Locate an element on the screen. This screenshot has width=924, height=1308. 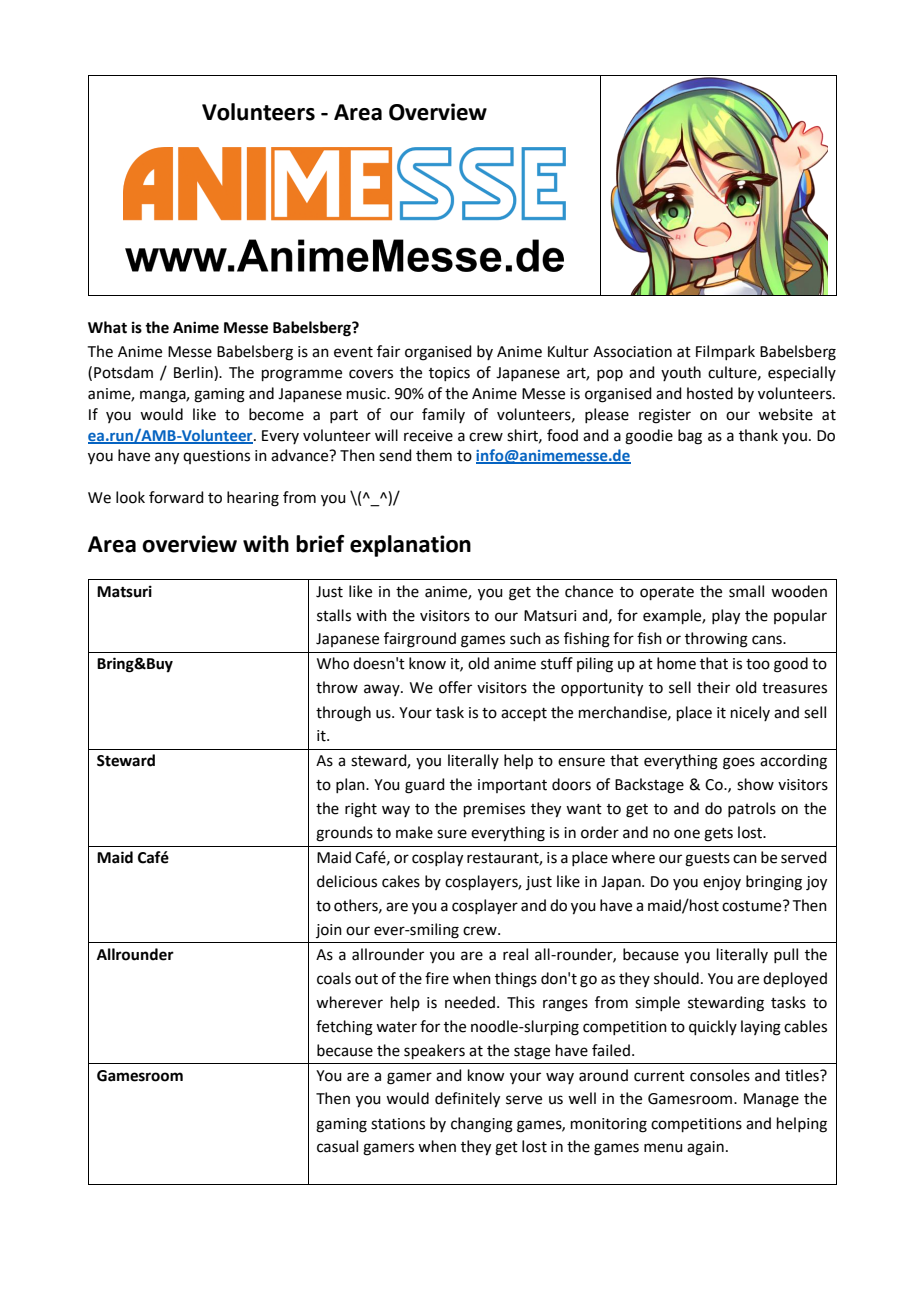
casual is located at coordinates (337, 1146).
